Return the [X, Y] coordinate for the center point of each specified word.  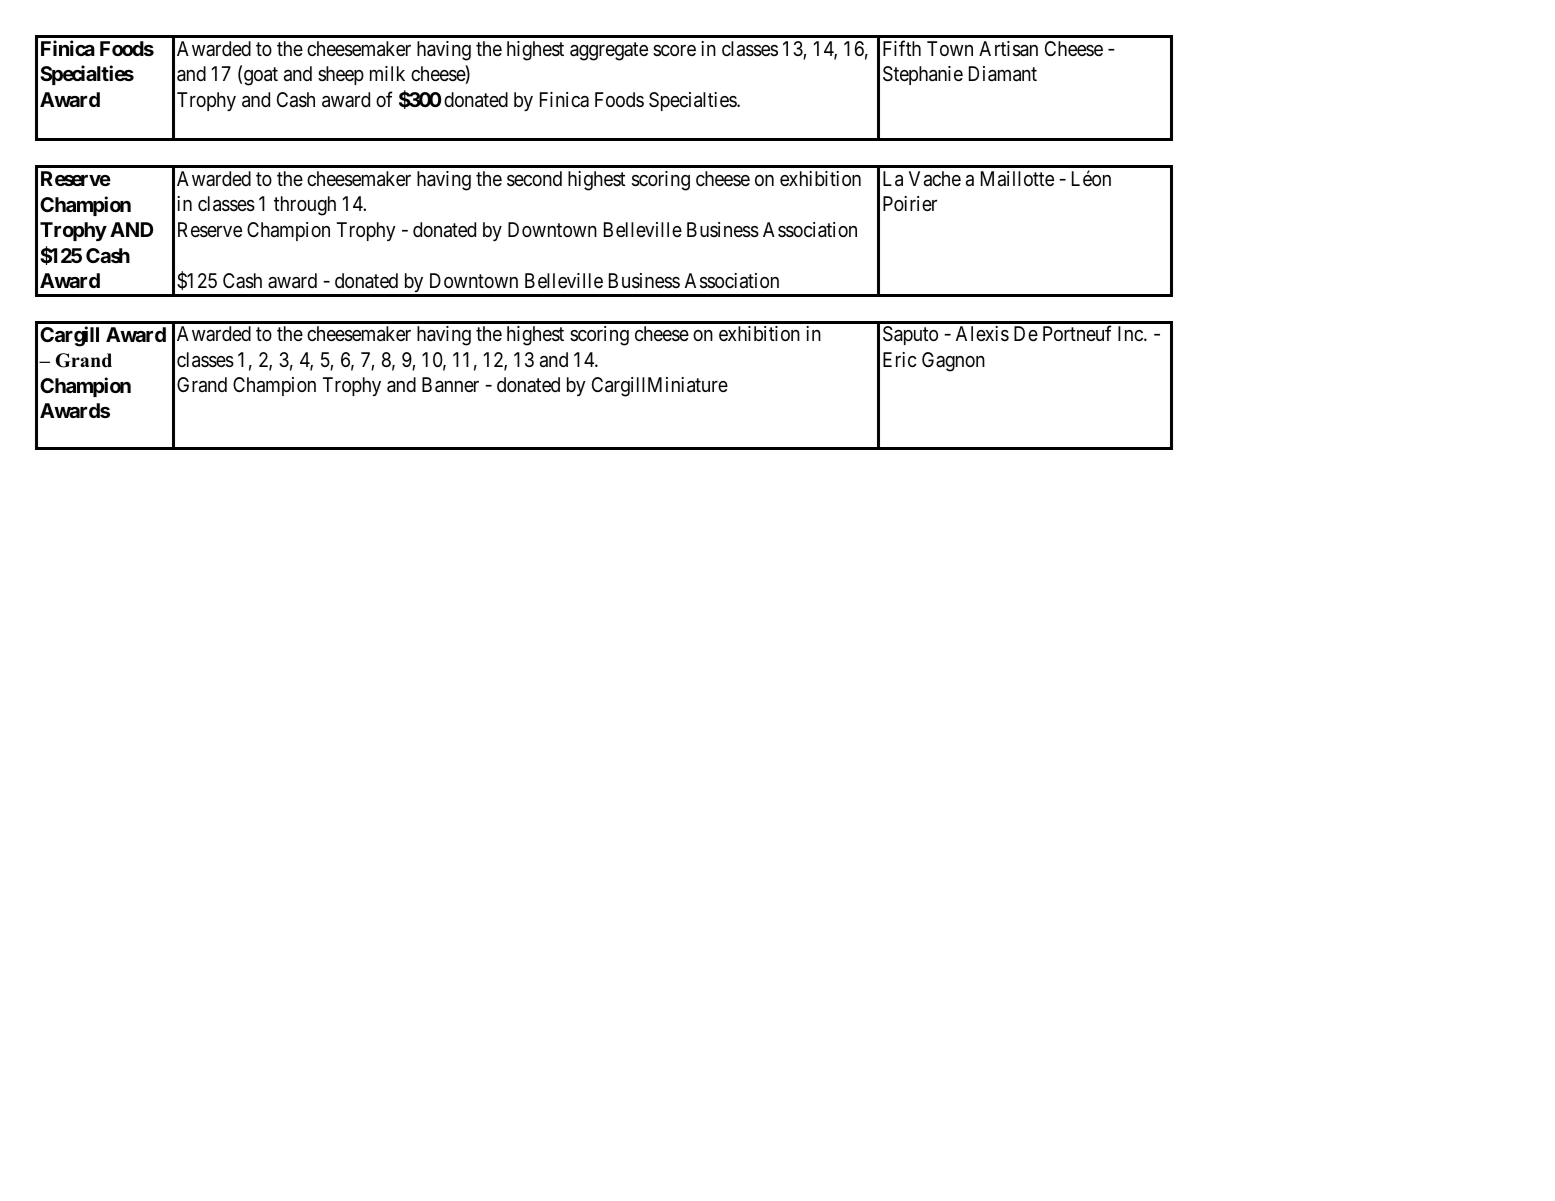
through [305, 206]
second [534, 179]
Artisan [1008, 49]
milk [387, 73]
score [674, 50]
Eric [900, 359]
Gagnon [953, 362]
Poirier [910, 203]
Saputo [910, 335]
